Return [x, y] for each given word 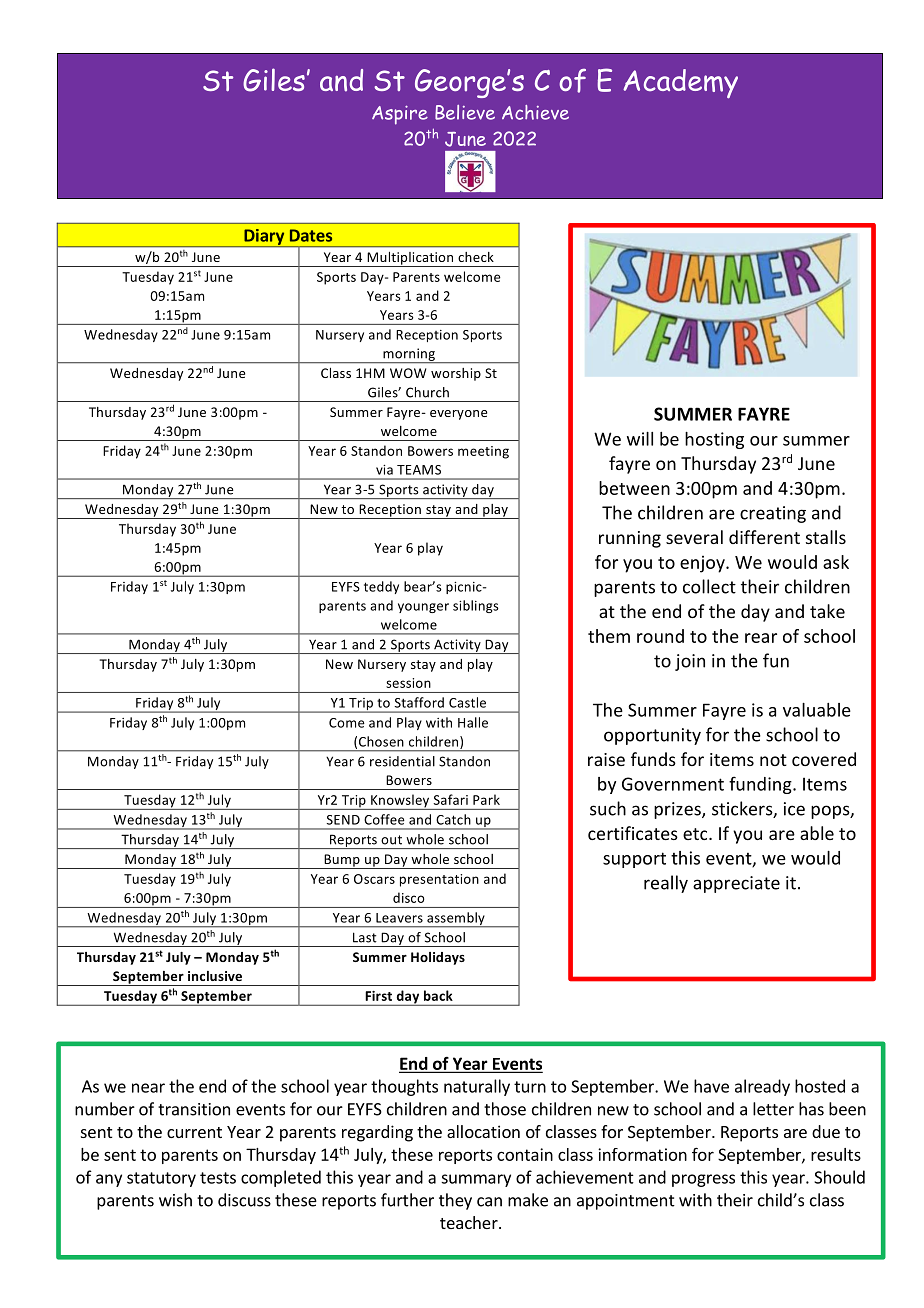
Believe [465, 112]
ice [794, 809]
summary [476, 1180]
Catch [453, 819]
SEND [343, 820]
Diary [264, 238]
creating [773, 514]
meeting [483, 452]
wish [175, 1200]
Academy [680, 84]
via [384, 470]
